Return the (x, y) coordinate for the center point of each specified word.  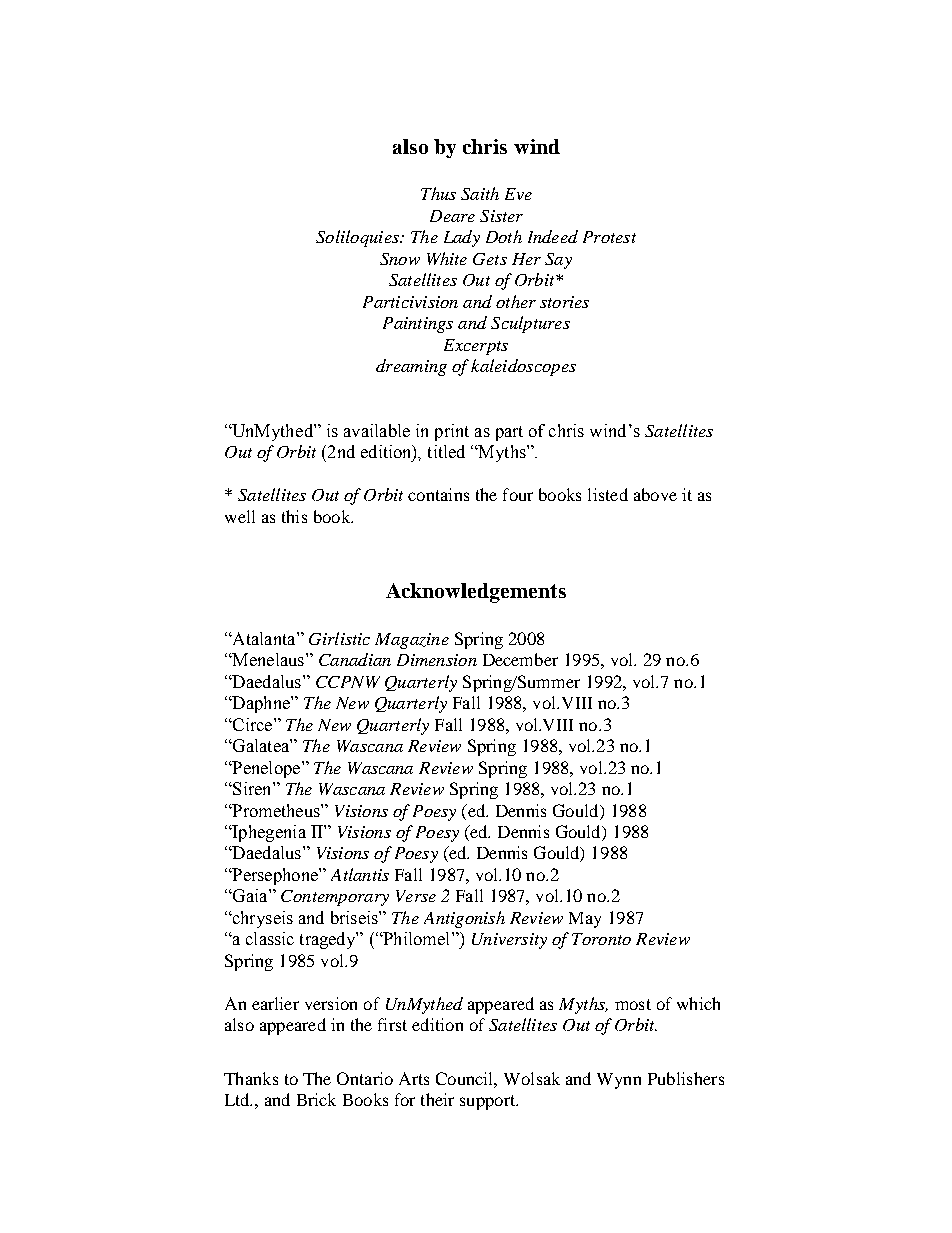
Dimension (437, 660)
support (489, 1102)
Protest (609, 237)
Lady (462, 238)
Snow (400, 259)
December (520, 659)
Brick (316, 1099)
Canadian (355, 659)
